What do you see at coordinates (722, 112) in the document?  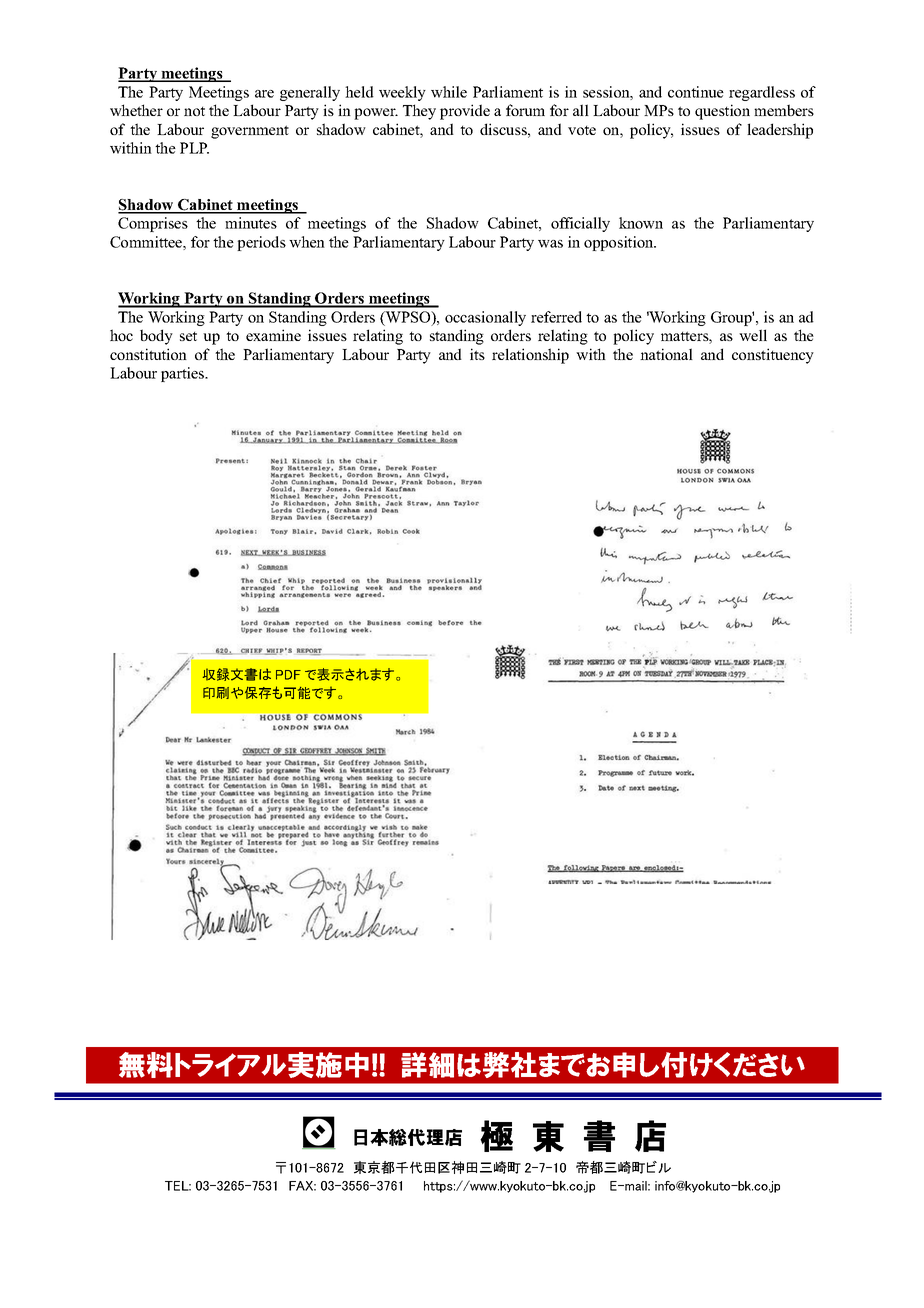 I see `question` at bounding box center [722, 112].
